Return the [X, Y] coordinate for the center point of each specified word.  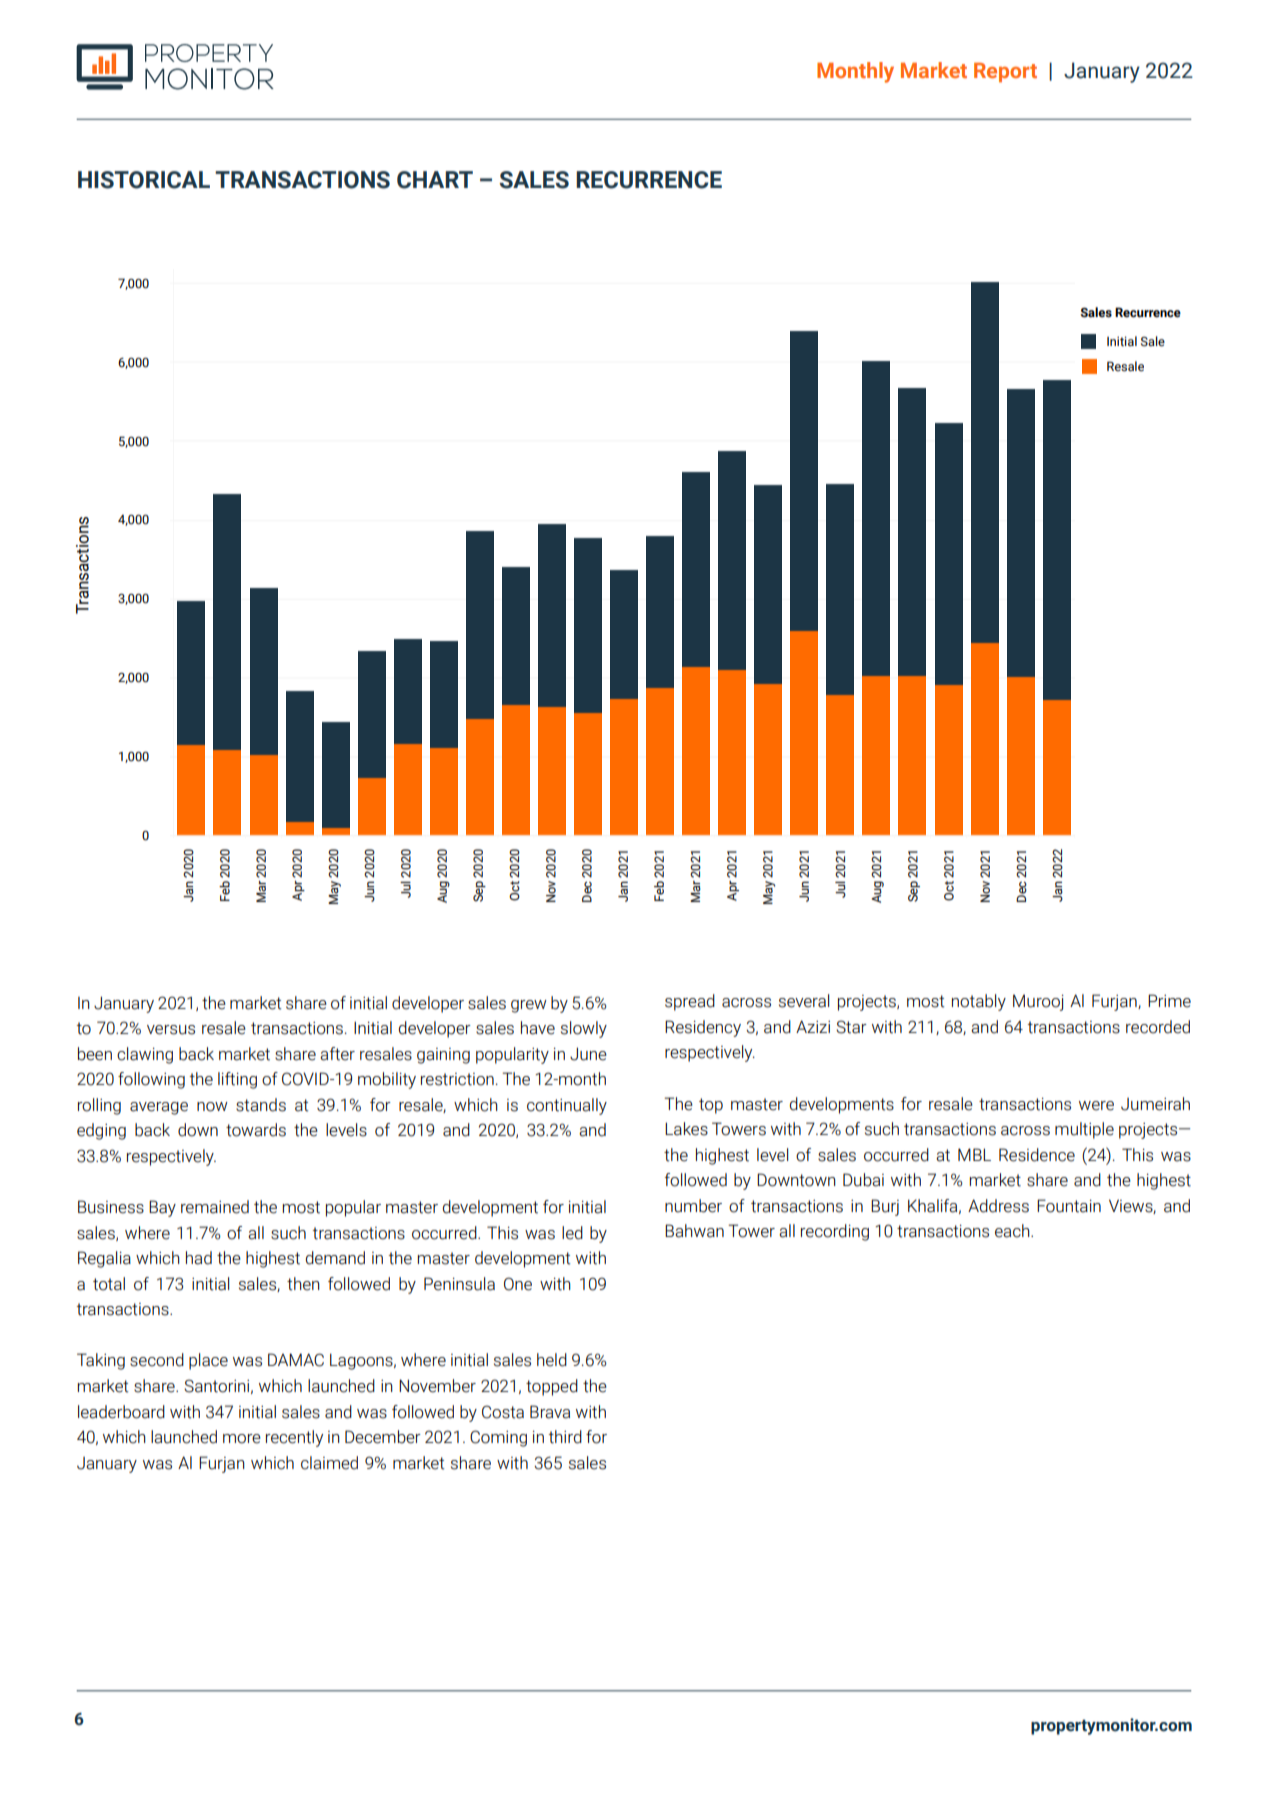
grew [529, 1006]
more [242, 1439]
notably [979, 1002]
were [1096, 1106]
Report [1005, 72]
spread [690, 1002]
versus [171, 1030]
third [565, 1437]
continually [567, 1106]
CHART [435, 180]
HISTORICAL [144, 180]
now [212, 1107]
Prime [1169, 1001]
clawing [145, 1055]
